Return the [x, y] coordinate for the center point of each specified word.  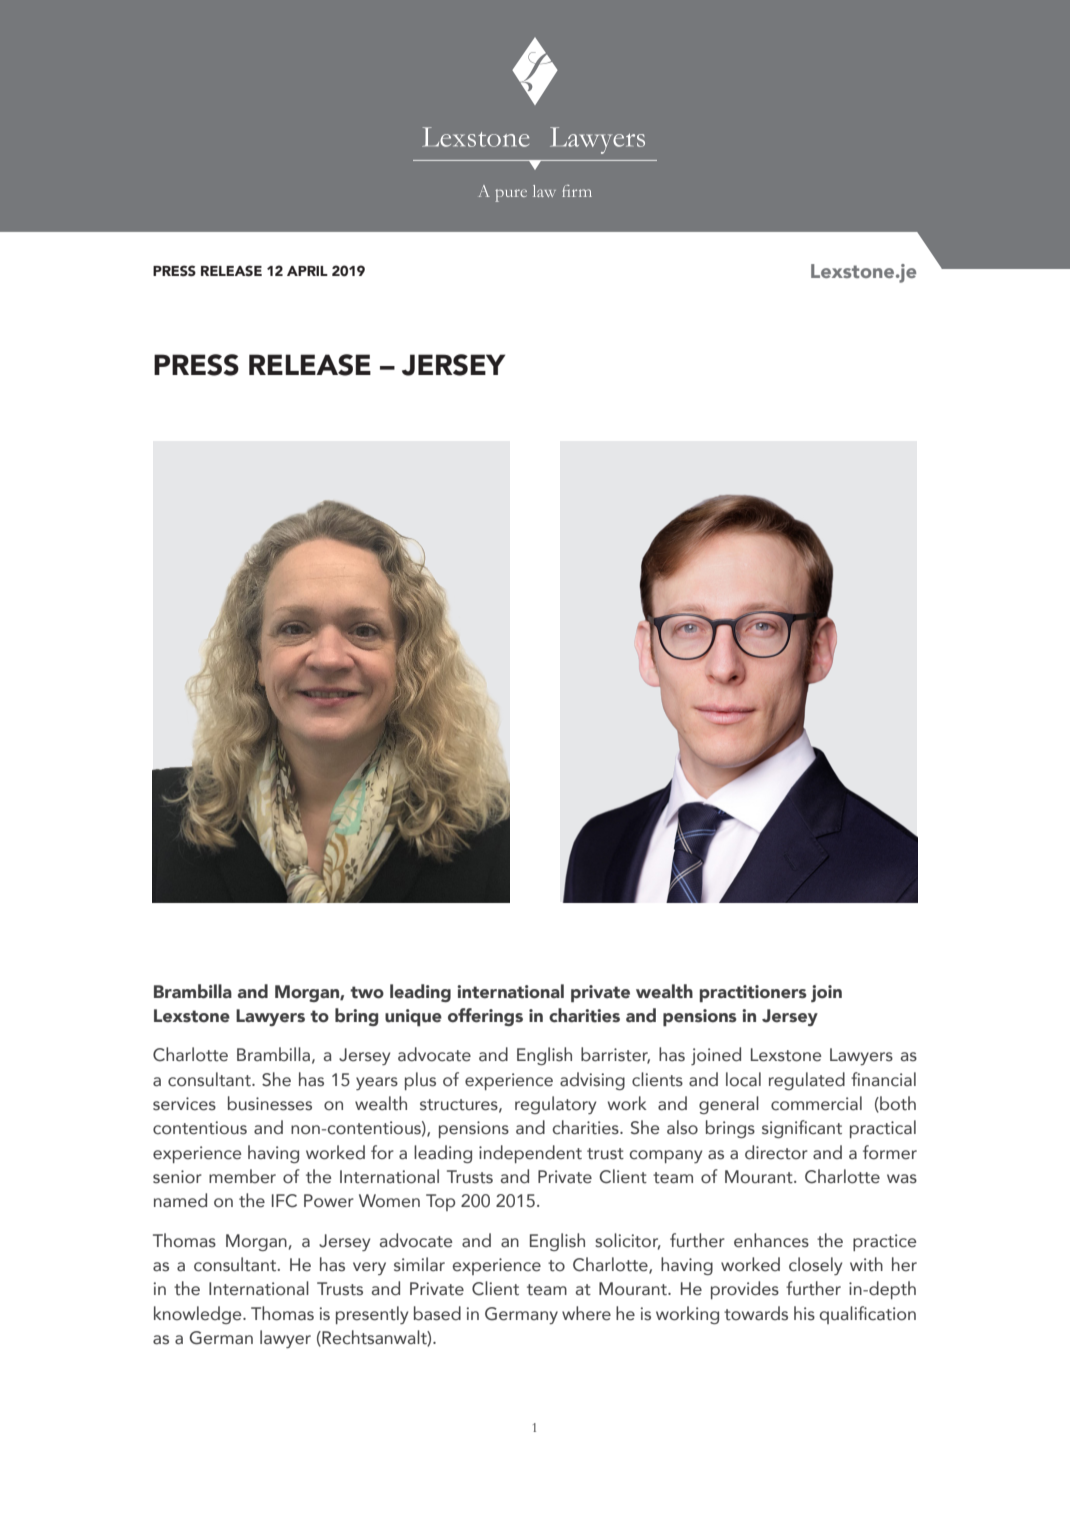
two [367, 992]
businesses [270, 1103]
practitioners [753, 993]
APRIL [307, 271]
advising [592, 1081]
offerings [485, 1017]
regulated [807, 1081]
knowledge [199, 1315]
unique [413, 1017]
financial [883, 1079]
